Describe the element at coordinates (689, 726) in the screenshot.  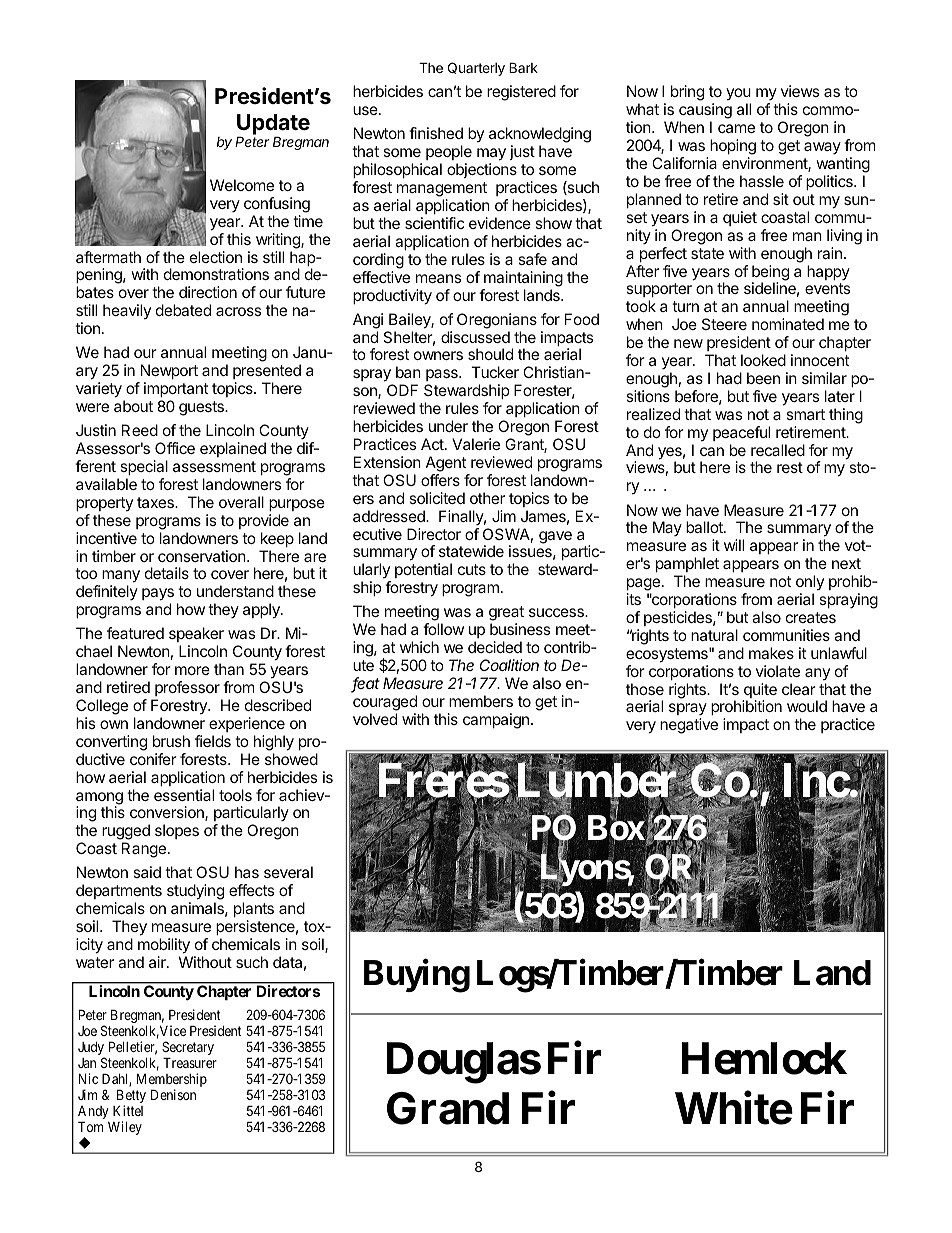
I see `negative` at that location.
